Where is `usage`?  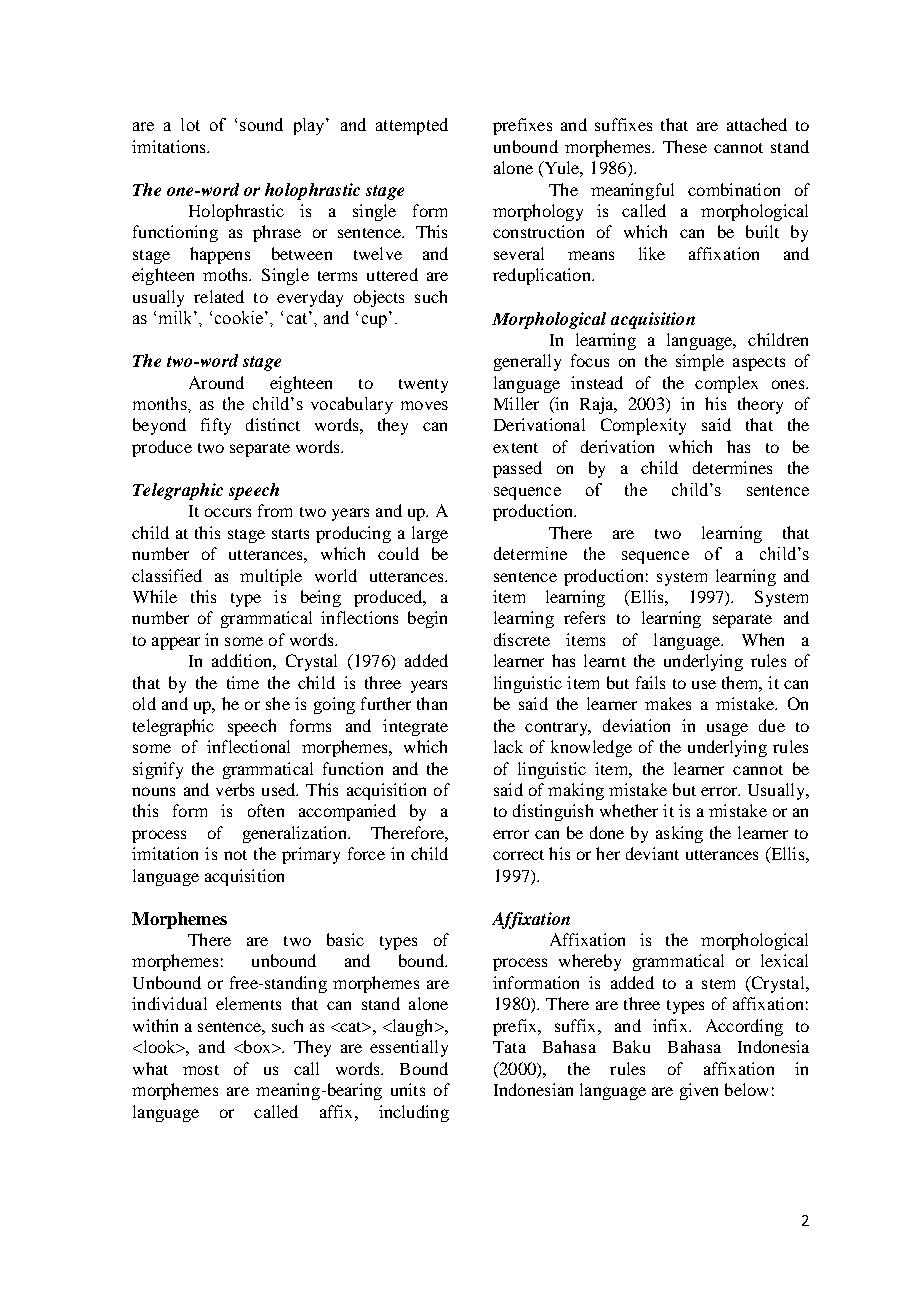 usage is located at coordinates (727, 729).
